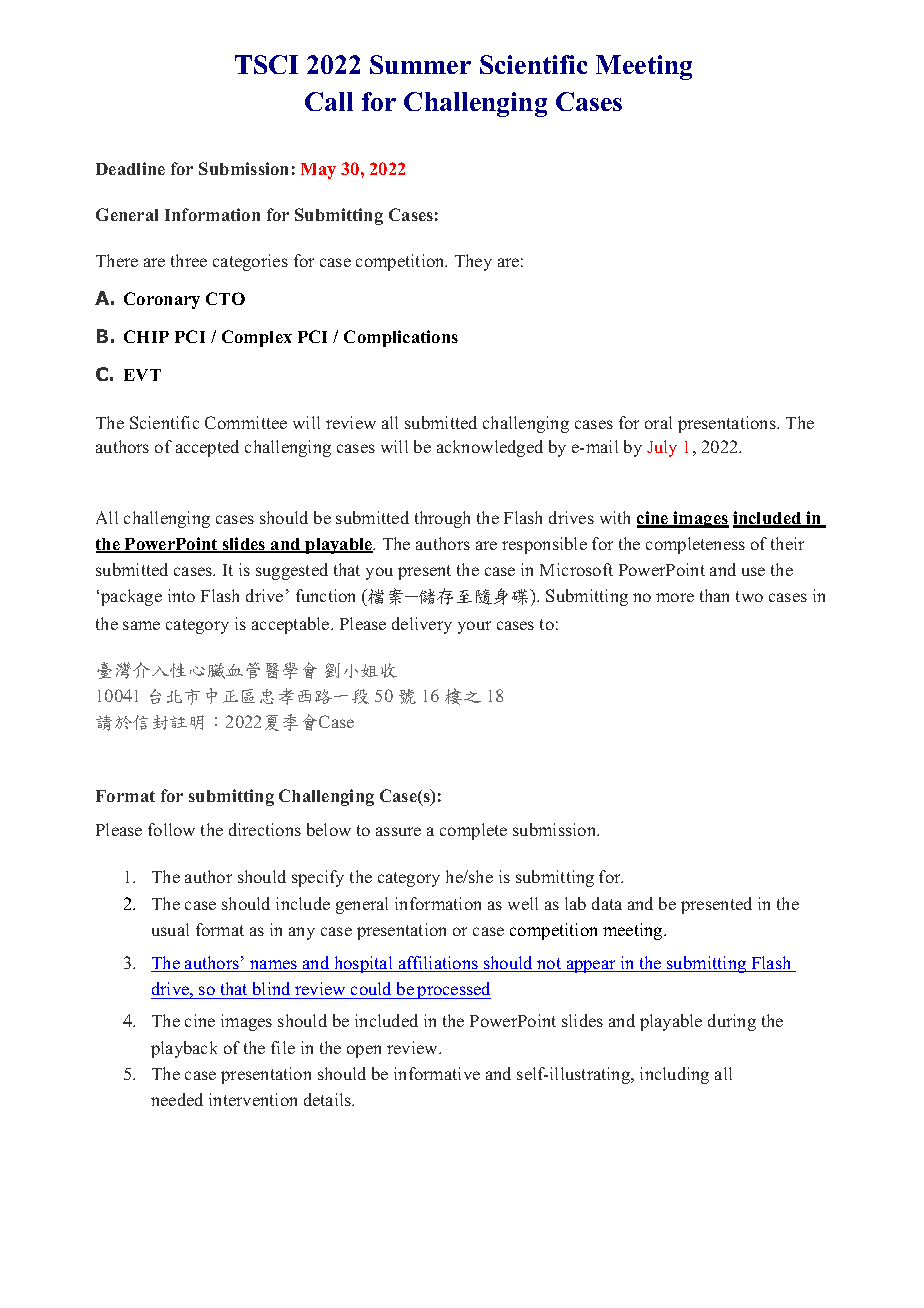  I want to click on They, so click(473, 262).
